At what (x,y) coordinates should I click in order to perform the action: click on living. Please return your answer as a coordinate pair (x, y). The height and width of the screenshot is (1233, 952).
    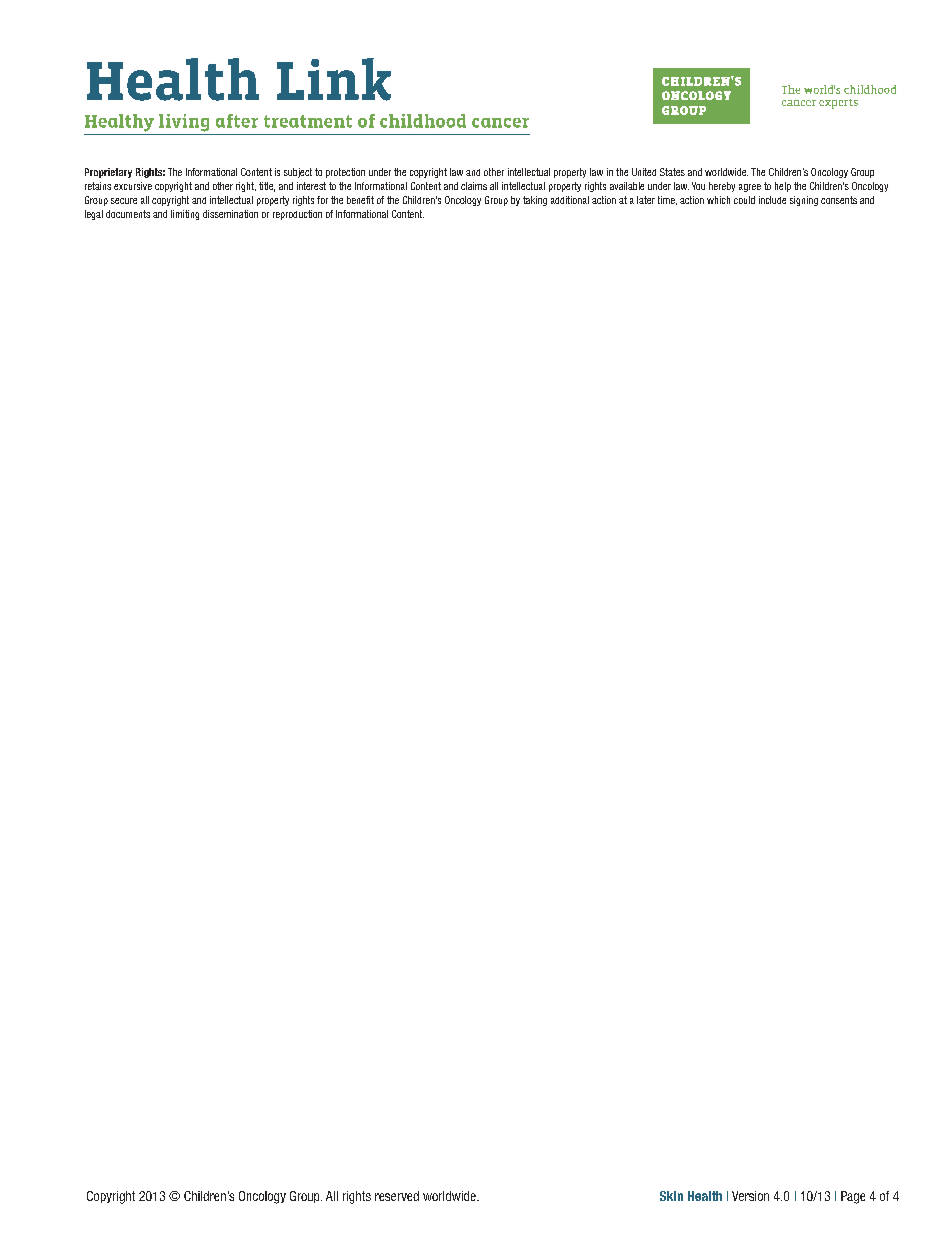
    Looking at the image, I should click on (184, 123).
